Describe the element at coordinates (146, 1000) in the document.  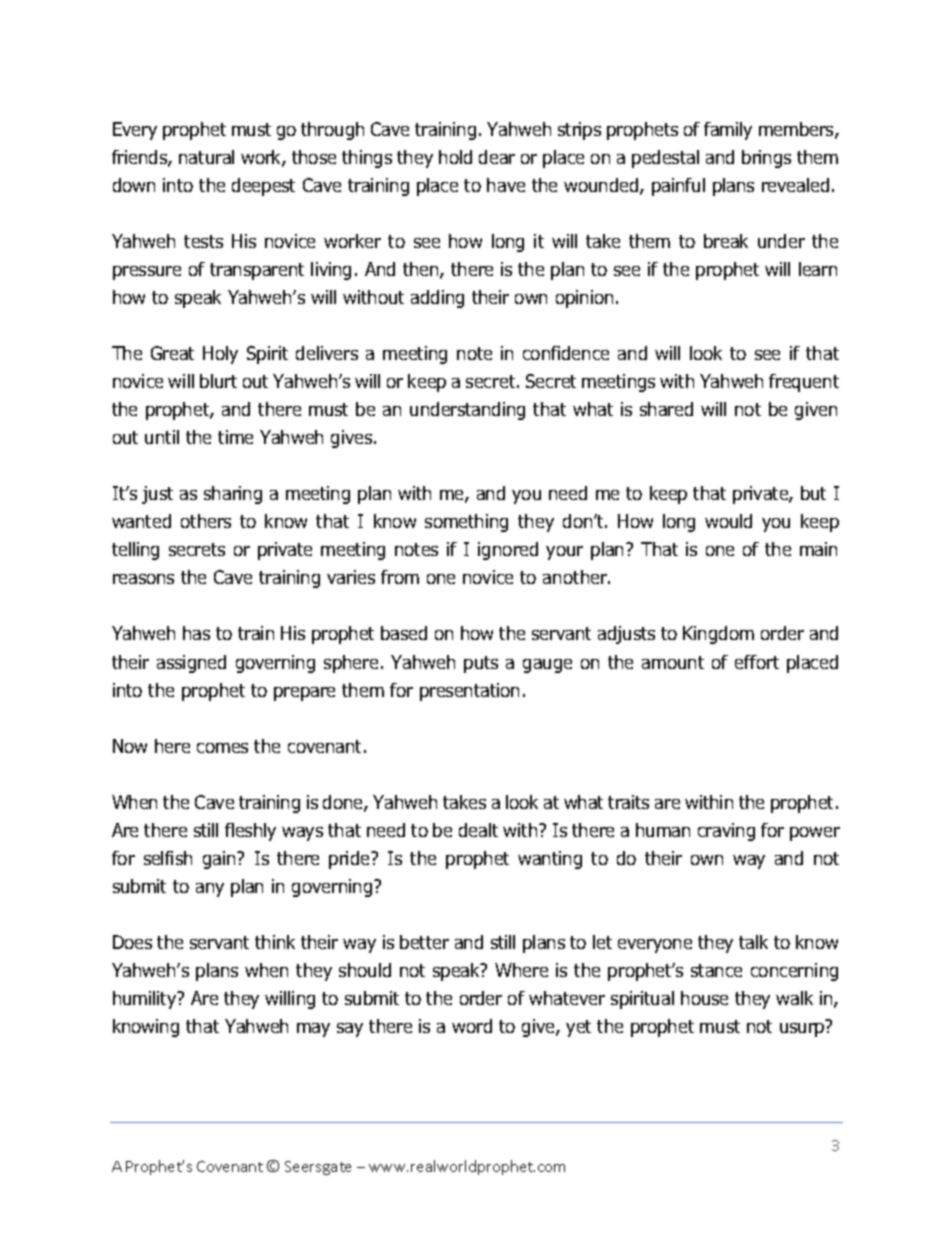
I see `humility` at that location.
